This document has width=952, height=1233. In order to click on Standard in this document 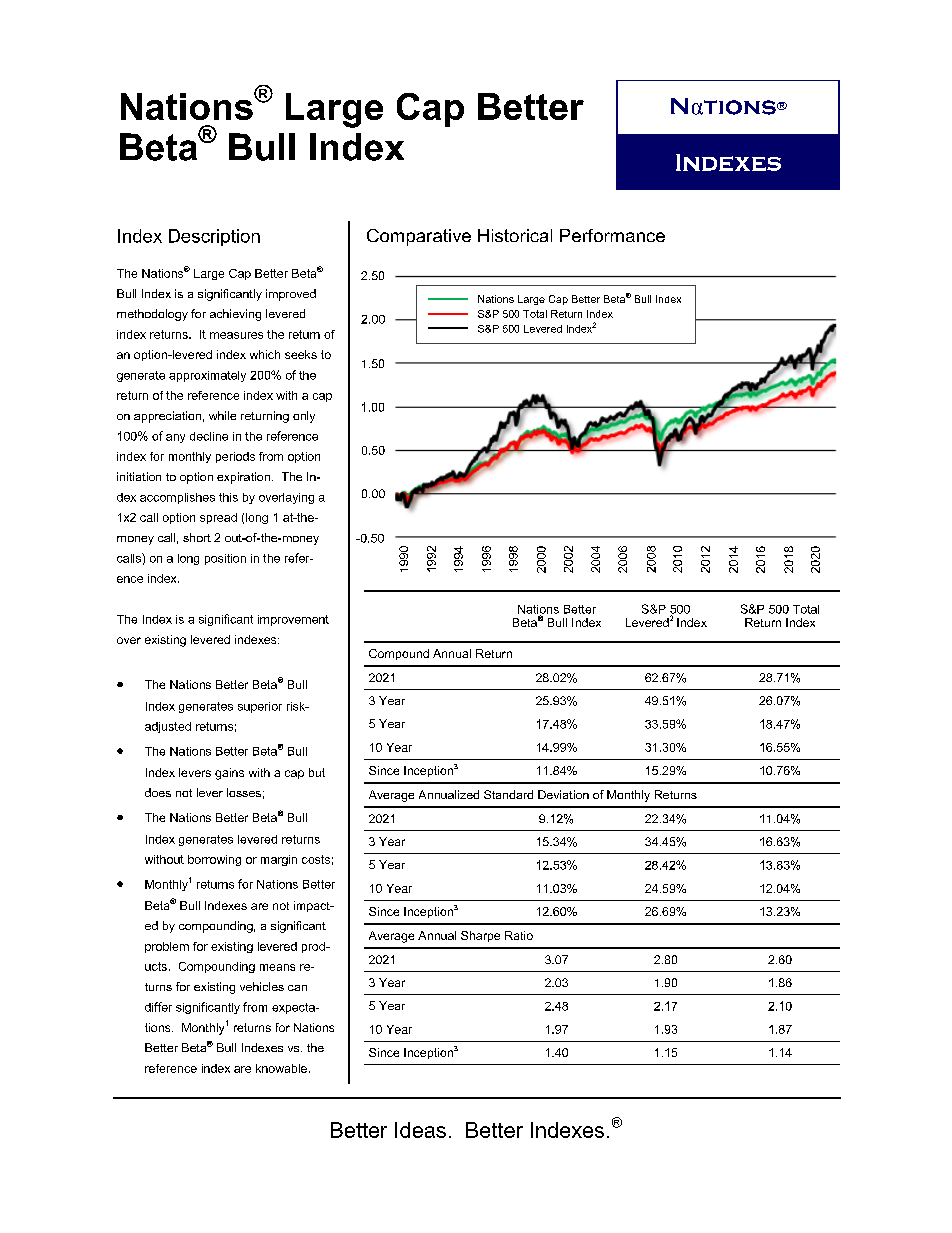, I will do `click(508, 794)`.
